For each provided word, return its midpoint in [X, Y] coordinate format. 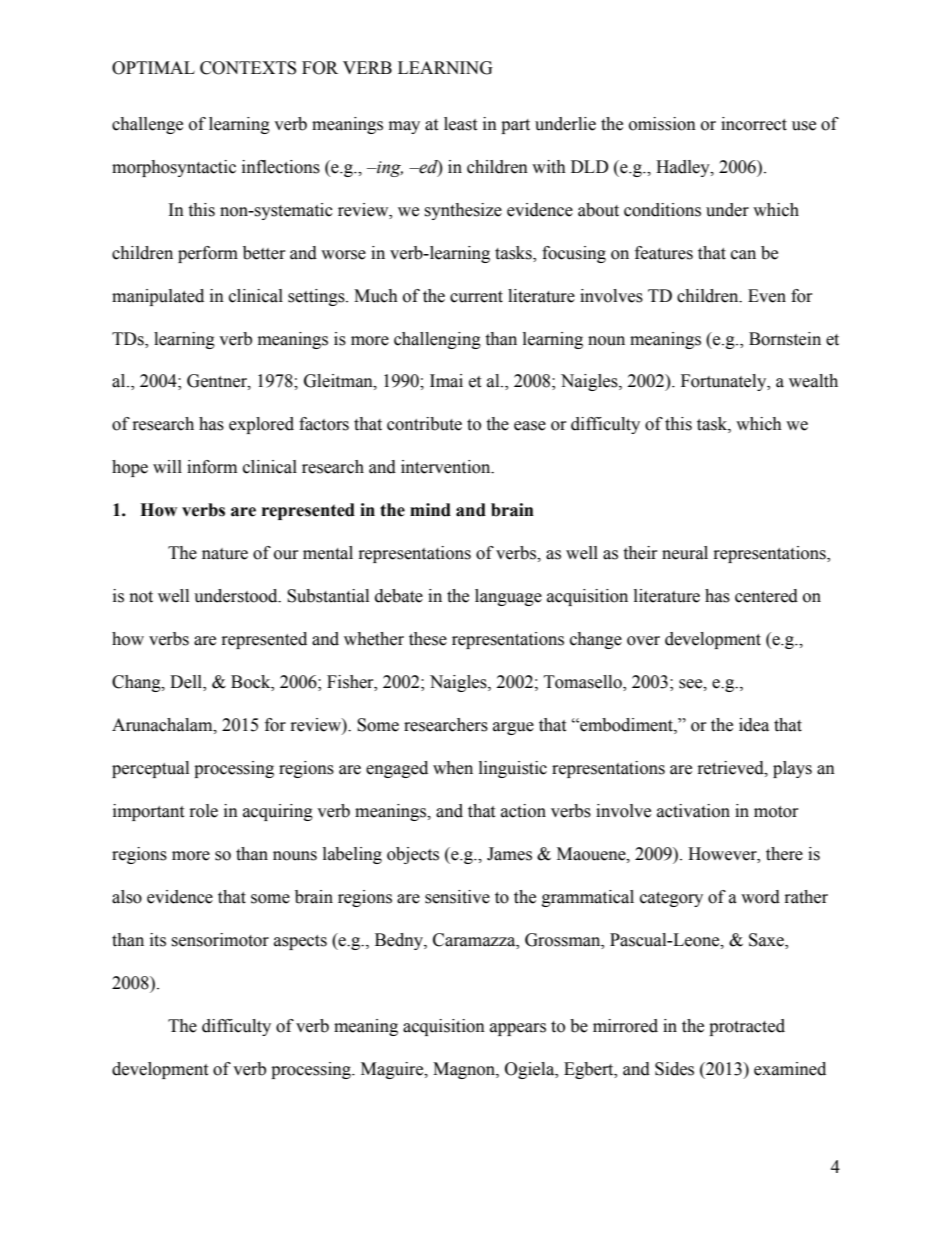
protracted [747, 1027]
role [204, 811]
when [453, 768]
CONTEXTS [248, 68]
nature [225, 554]
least [460, 124]
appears [518, 1029]
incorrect [754, 124]
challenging [437, 340]
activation [693, 811]
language [508, 597]
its [158, 940]
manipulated [158, 297]
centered [766, 596]
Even [767, 296]
